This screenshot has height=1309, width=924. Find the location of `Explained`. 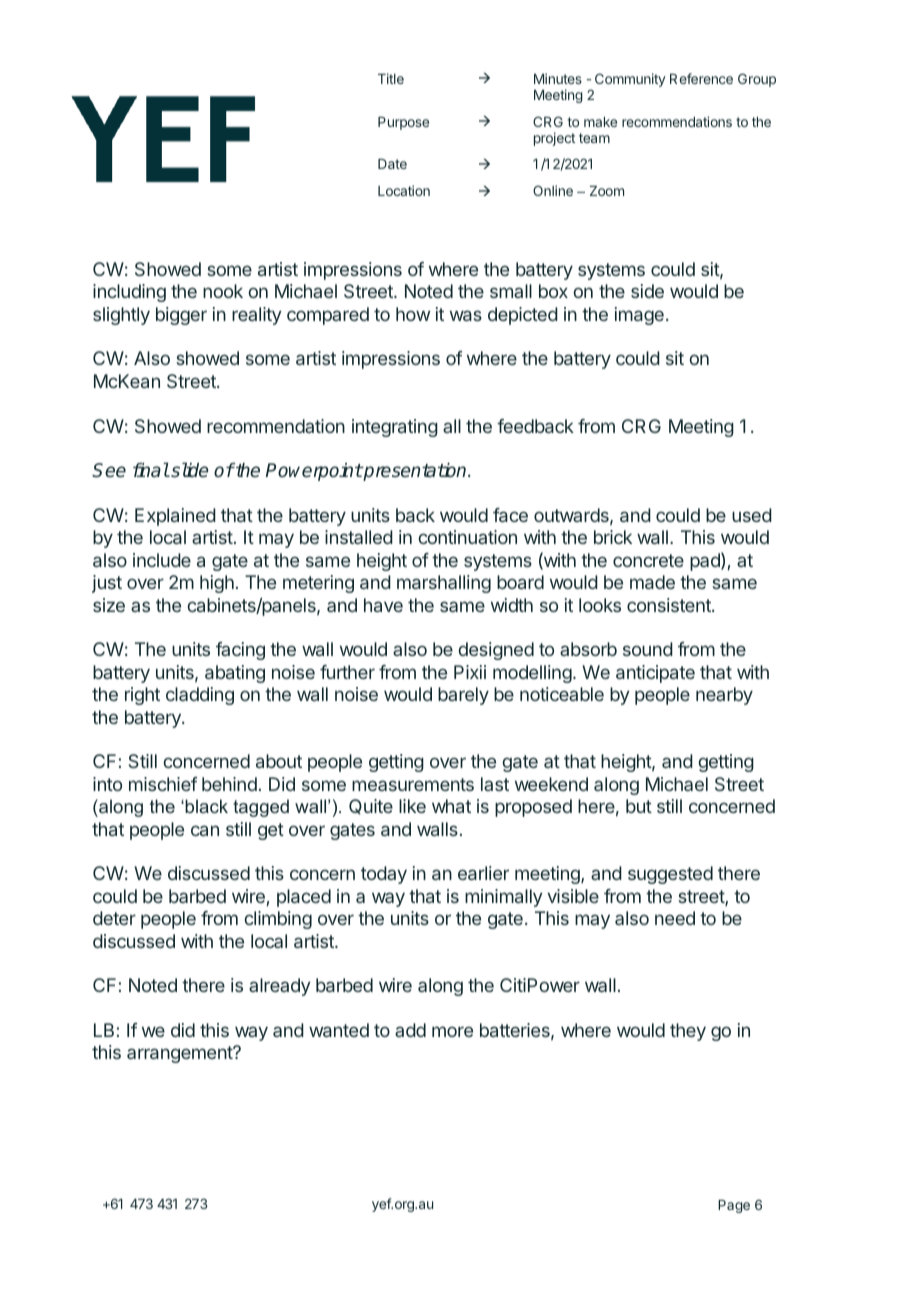

Explained is located at coordinates (175, 517).
